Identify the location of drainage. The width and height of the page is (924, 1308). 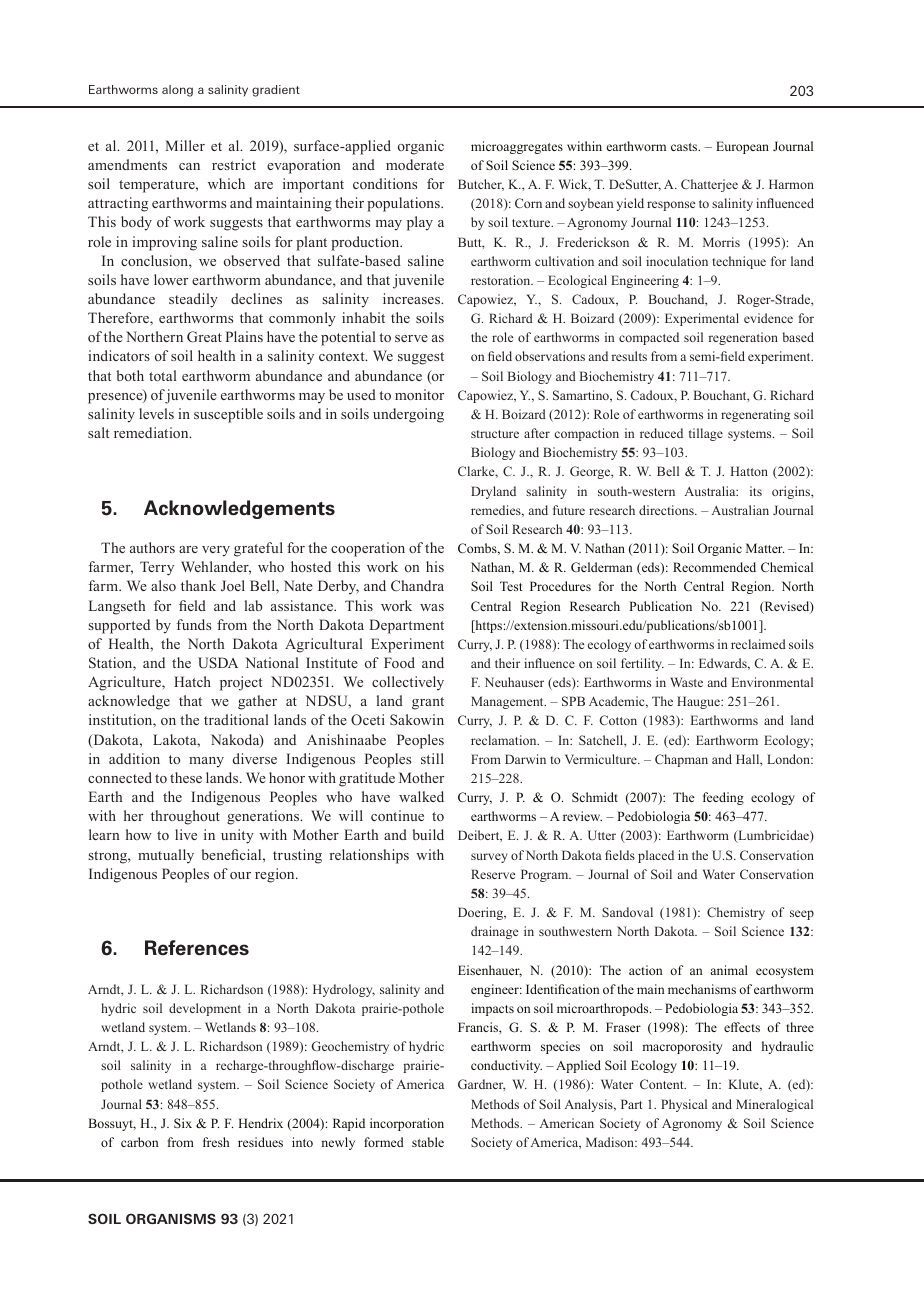
(494, 932).
